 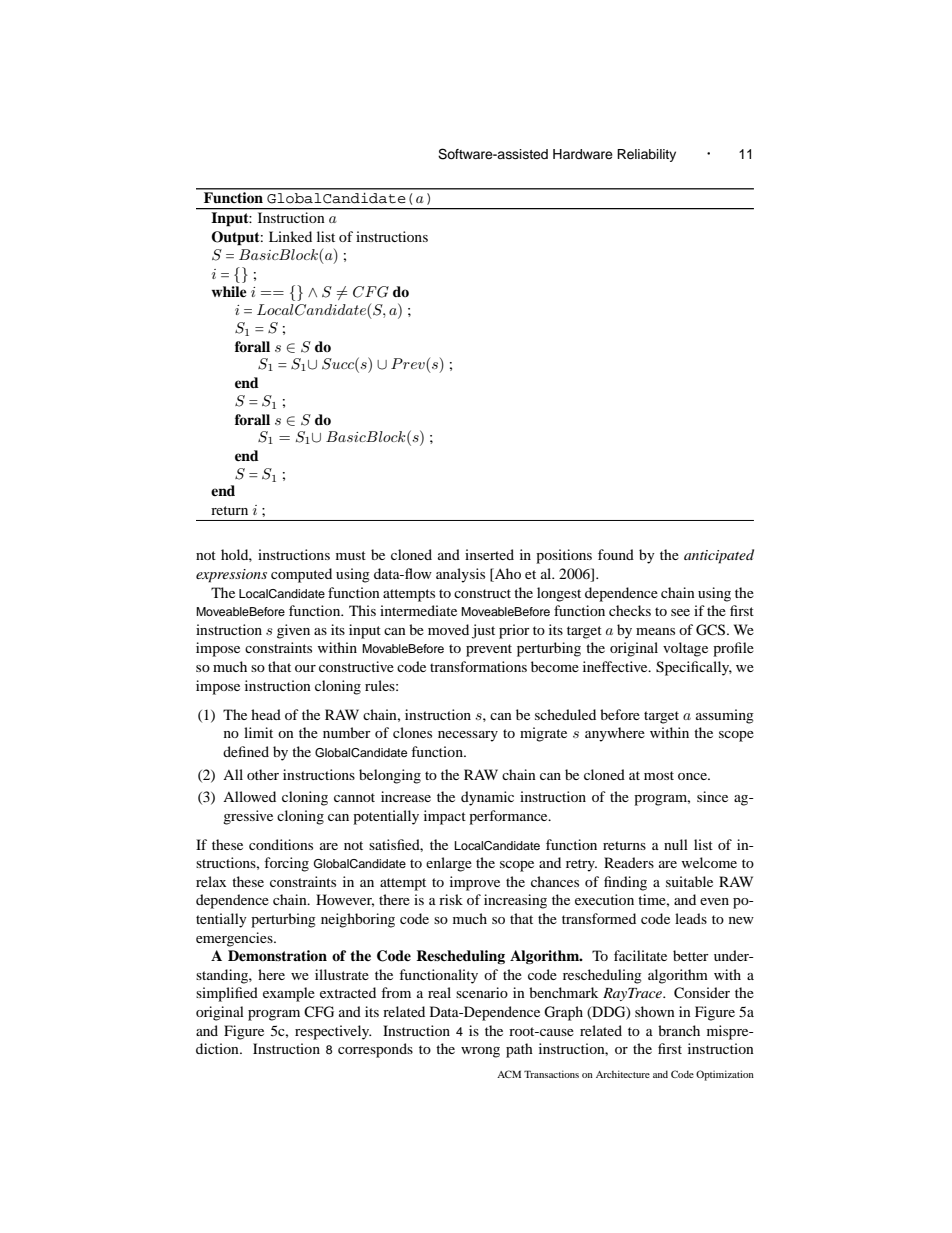 I want to click on Linked, so click(x=290, y=236).
